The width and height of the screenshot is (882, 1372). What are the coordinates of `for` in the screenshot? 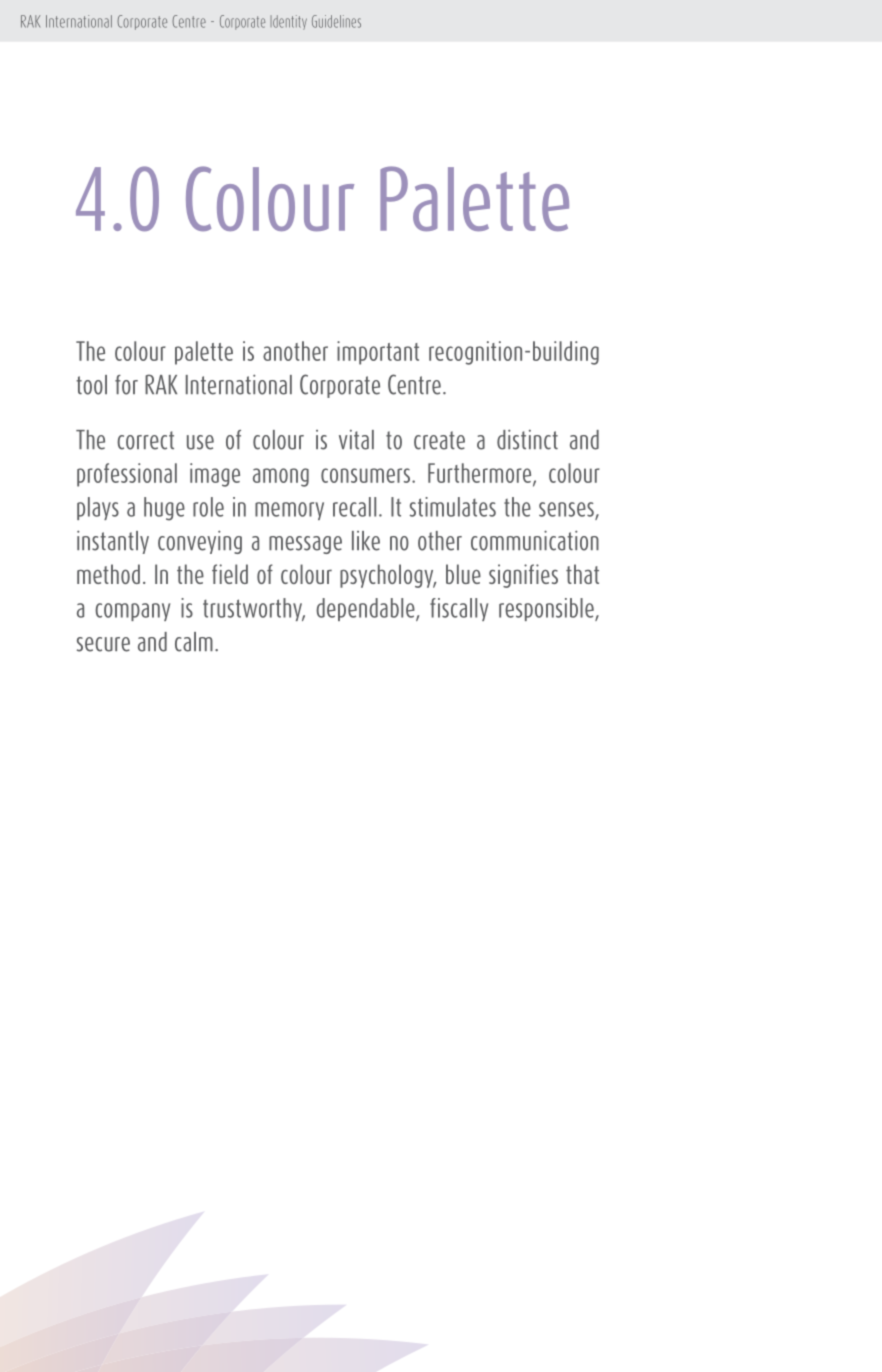 It's located at (126, 385).
